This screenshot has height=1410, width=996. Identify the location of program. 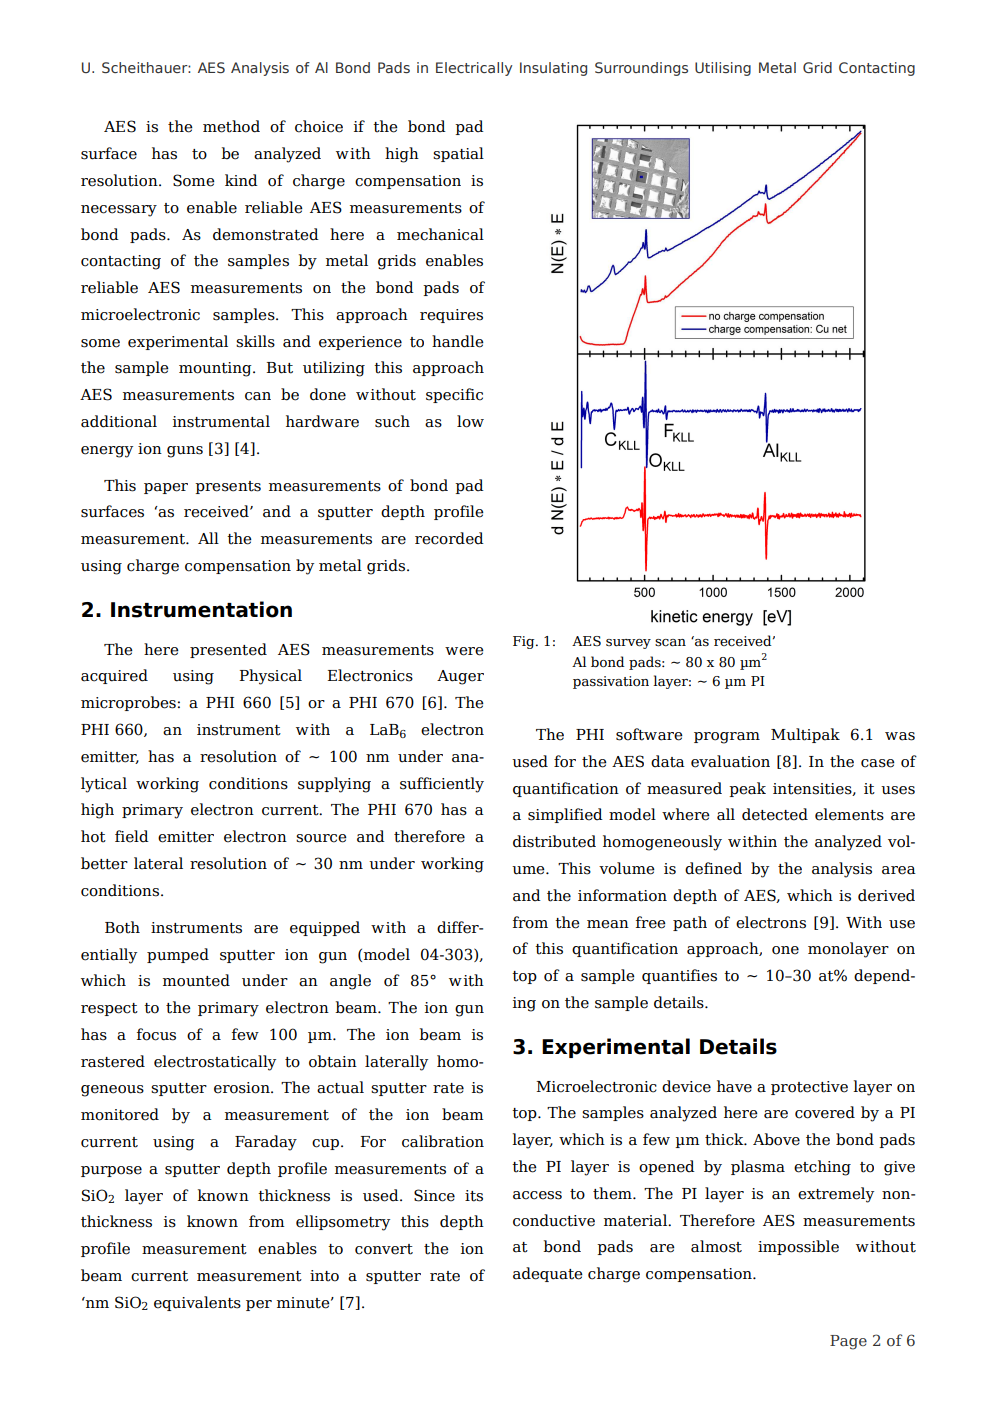
(727, 738).
